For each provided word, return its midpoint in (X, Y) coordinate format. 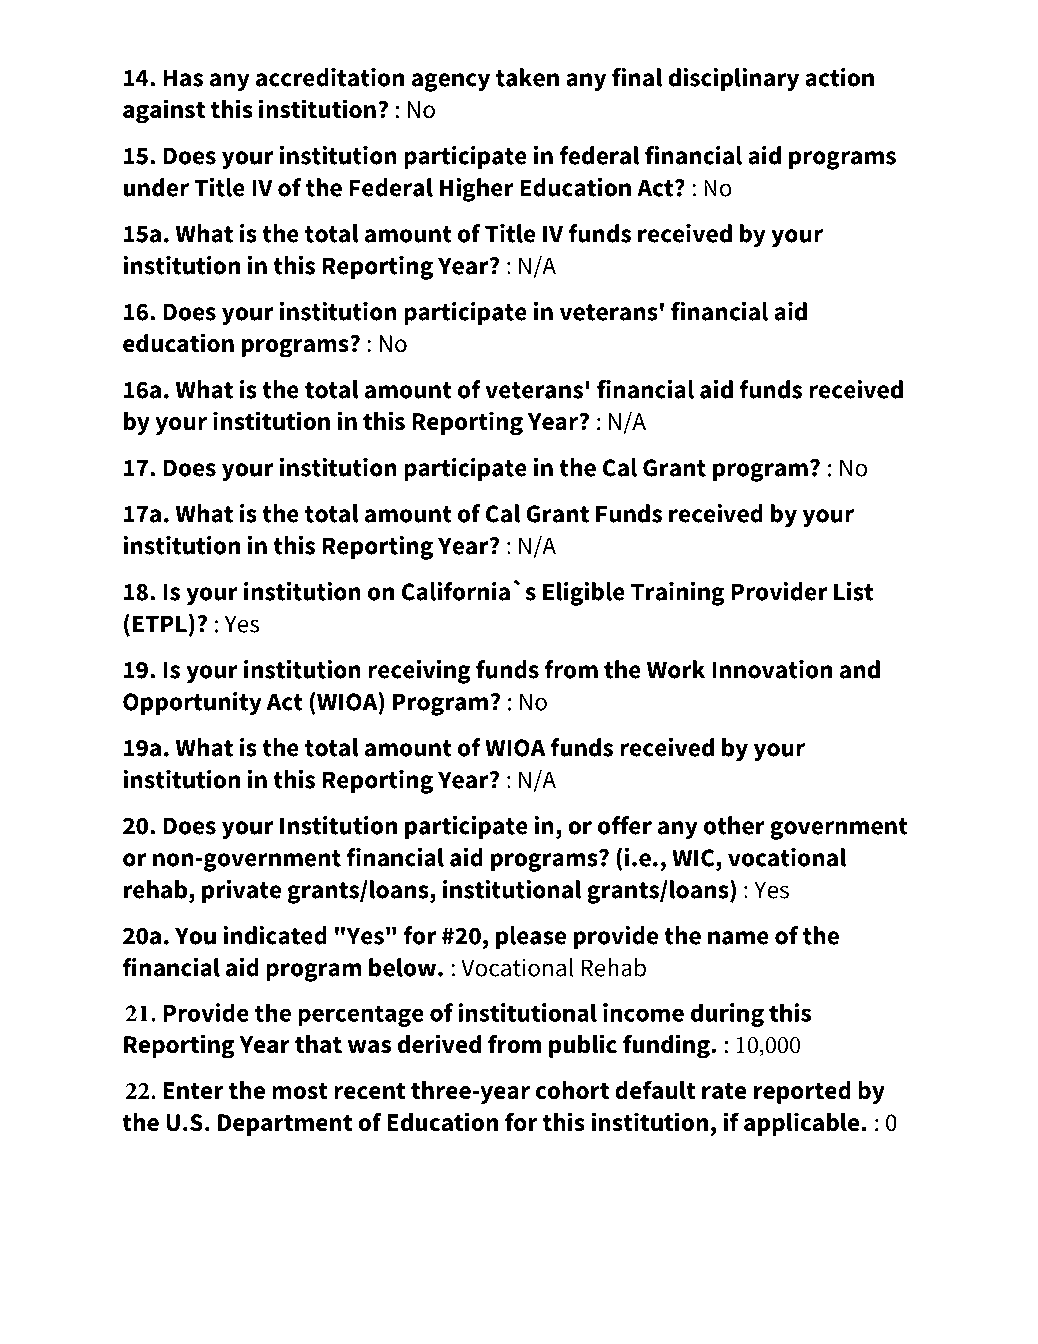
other (734, 825)
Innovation (772, 669)
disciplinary (733, 79)
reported (802, 1092)
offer (625, 825)
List (853, 591)
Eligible (584, 594)
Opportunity (192, 703)
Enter (193, 1091)
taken (527, 77)
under (156, 187)
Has (183, 78)
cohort (572, 1090)
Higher (477, 190)
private (242, 891)
